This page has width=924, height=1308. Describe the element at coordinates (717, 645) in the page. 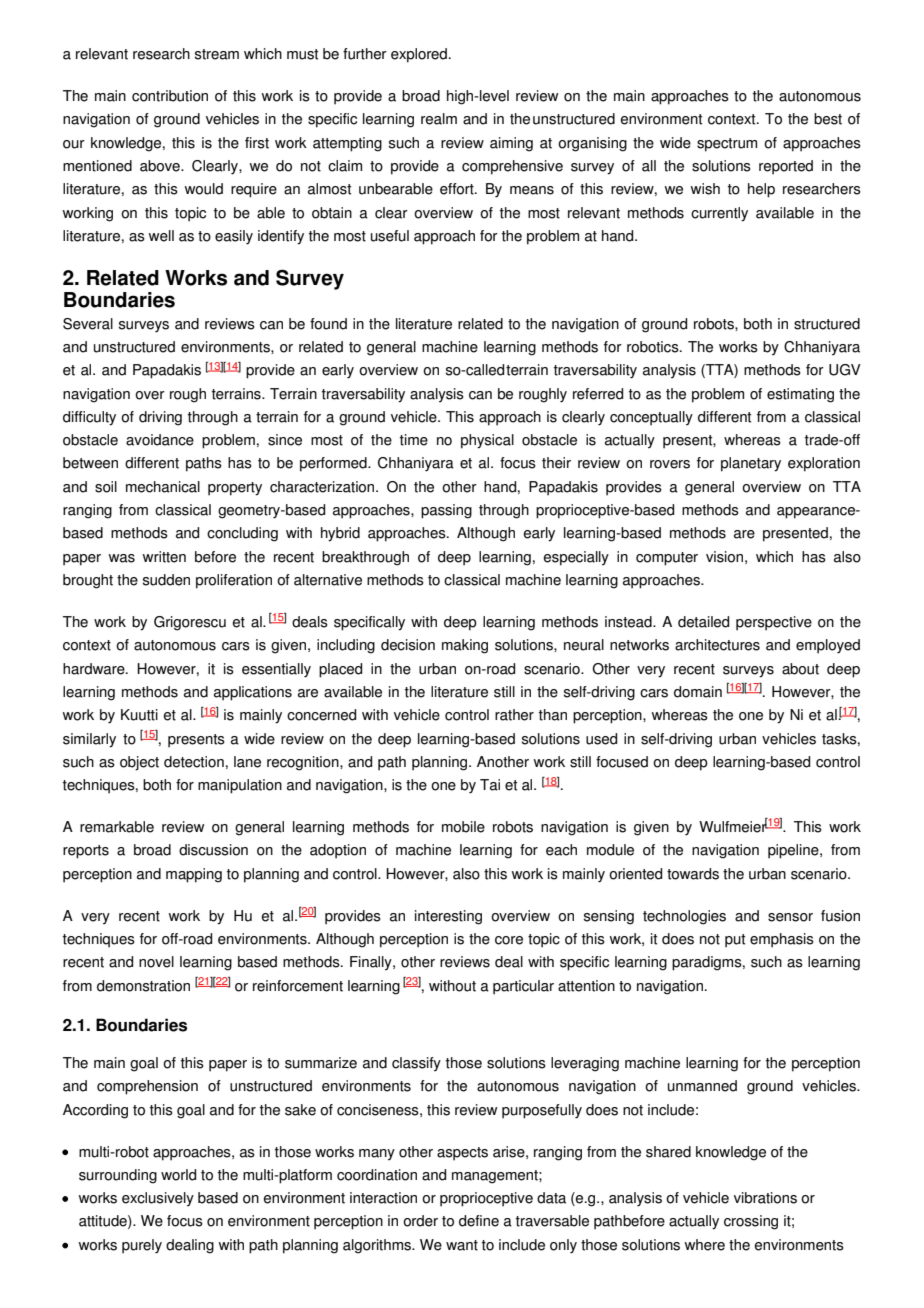

I see `architectures` at that location.
